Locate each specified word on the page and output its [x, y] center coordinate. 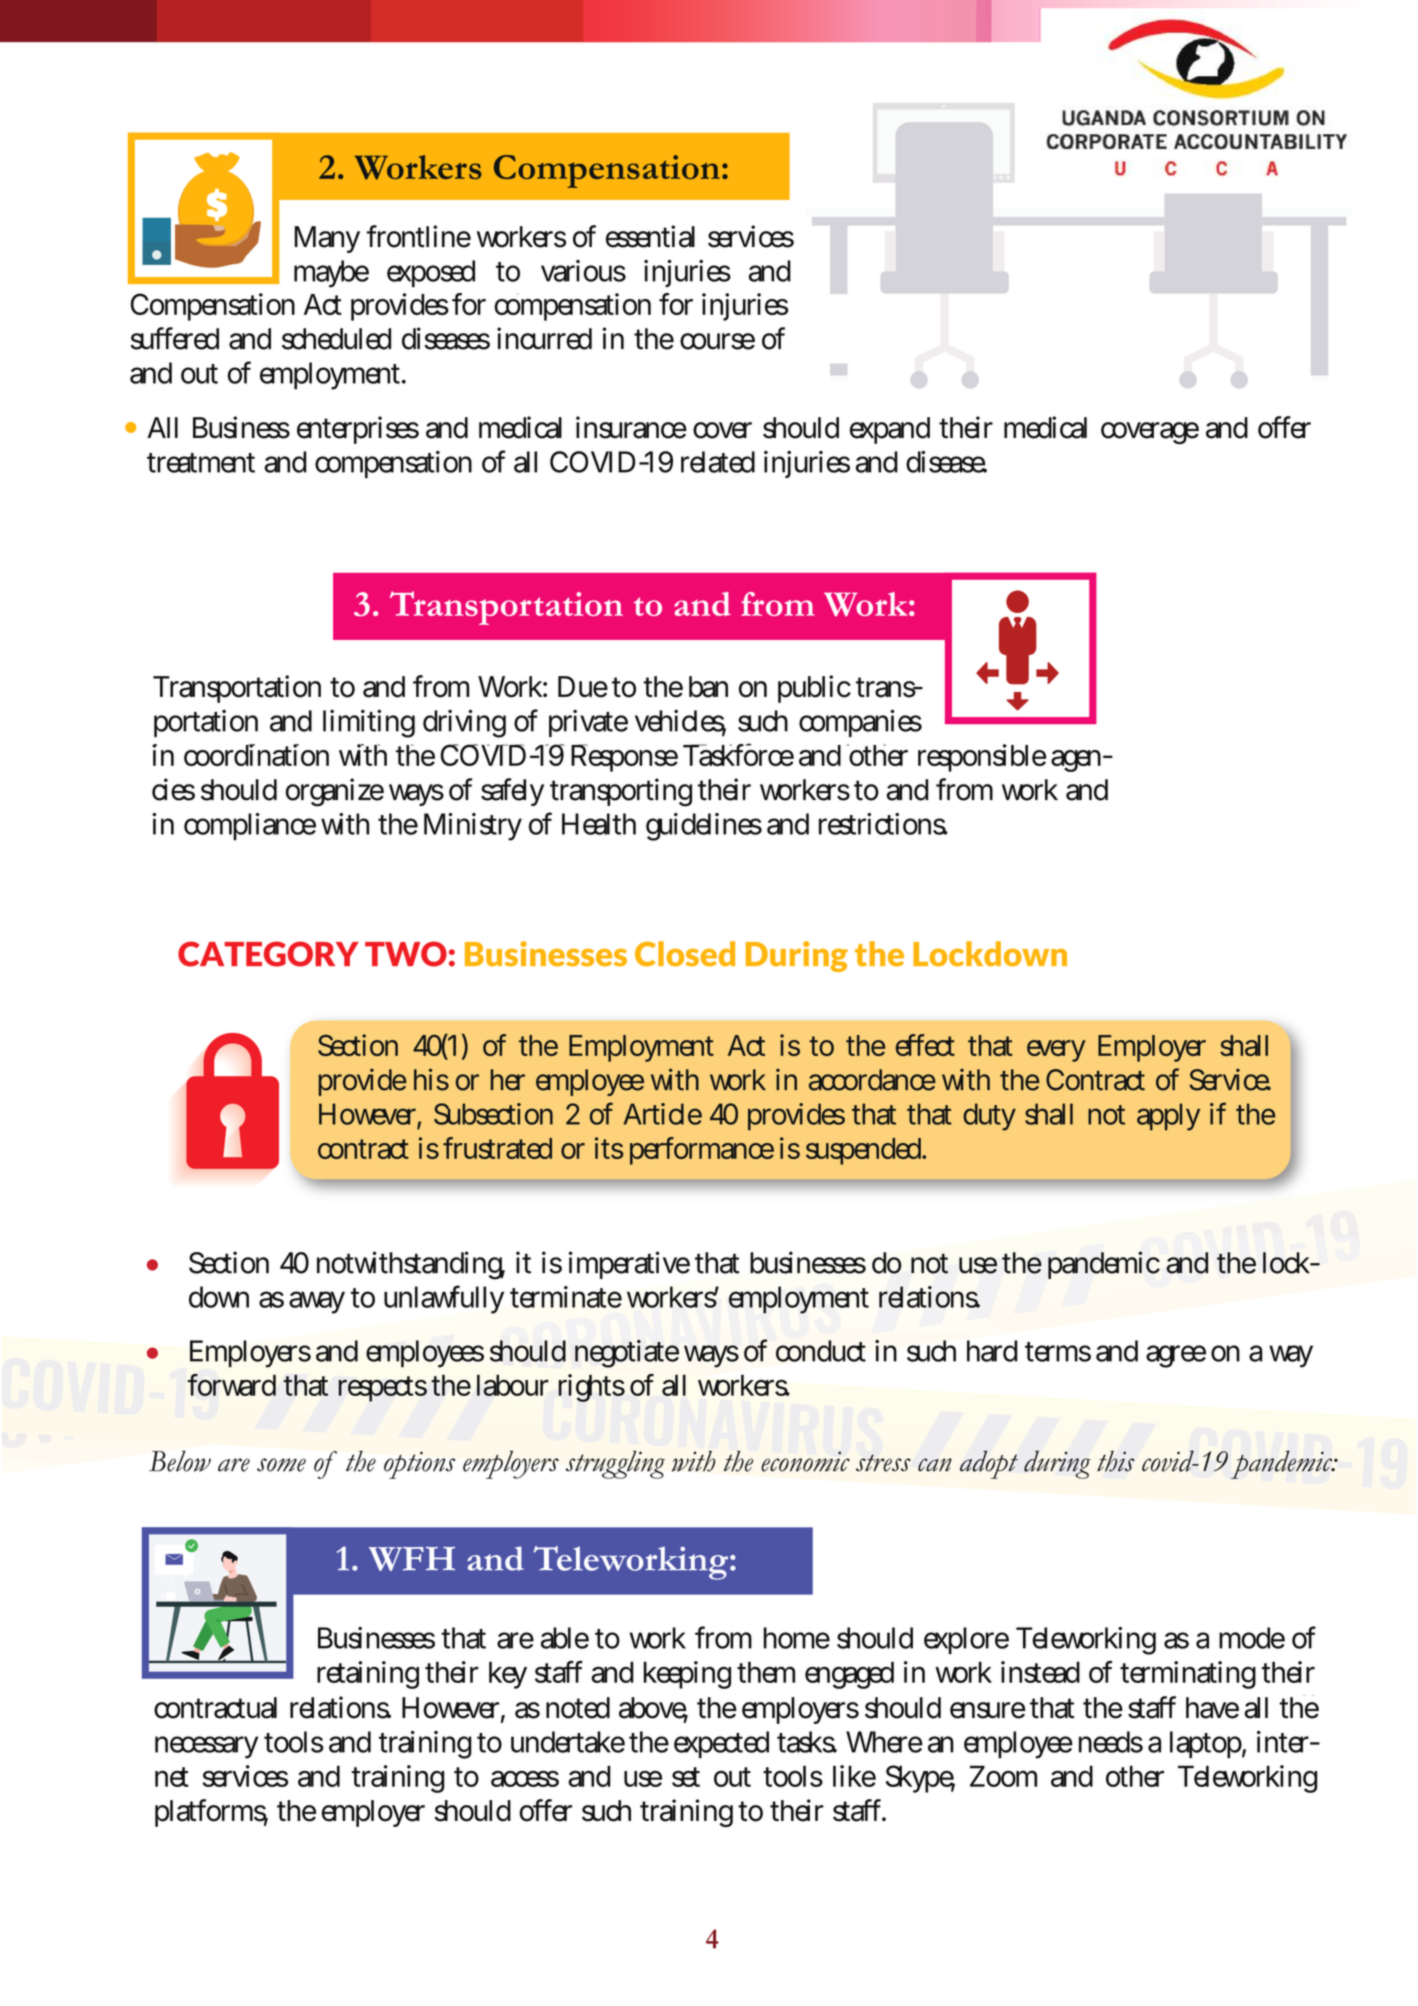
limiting [369, 723]
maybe [331, 274]
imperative [629, 1265]
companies [860, 723]
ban [708, 687]
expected [721, 1744]
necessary [206, 1747]
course [717, 341]
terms [1058, 1352]
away [317, 1302]
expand [890, 430]
